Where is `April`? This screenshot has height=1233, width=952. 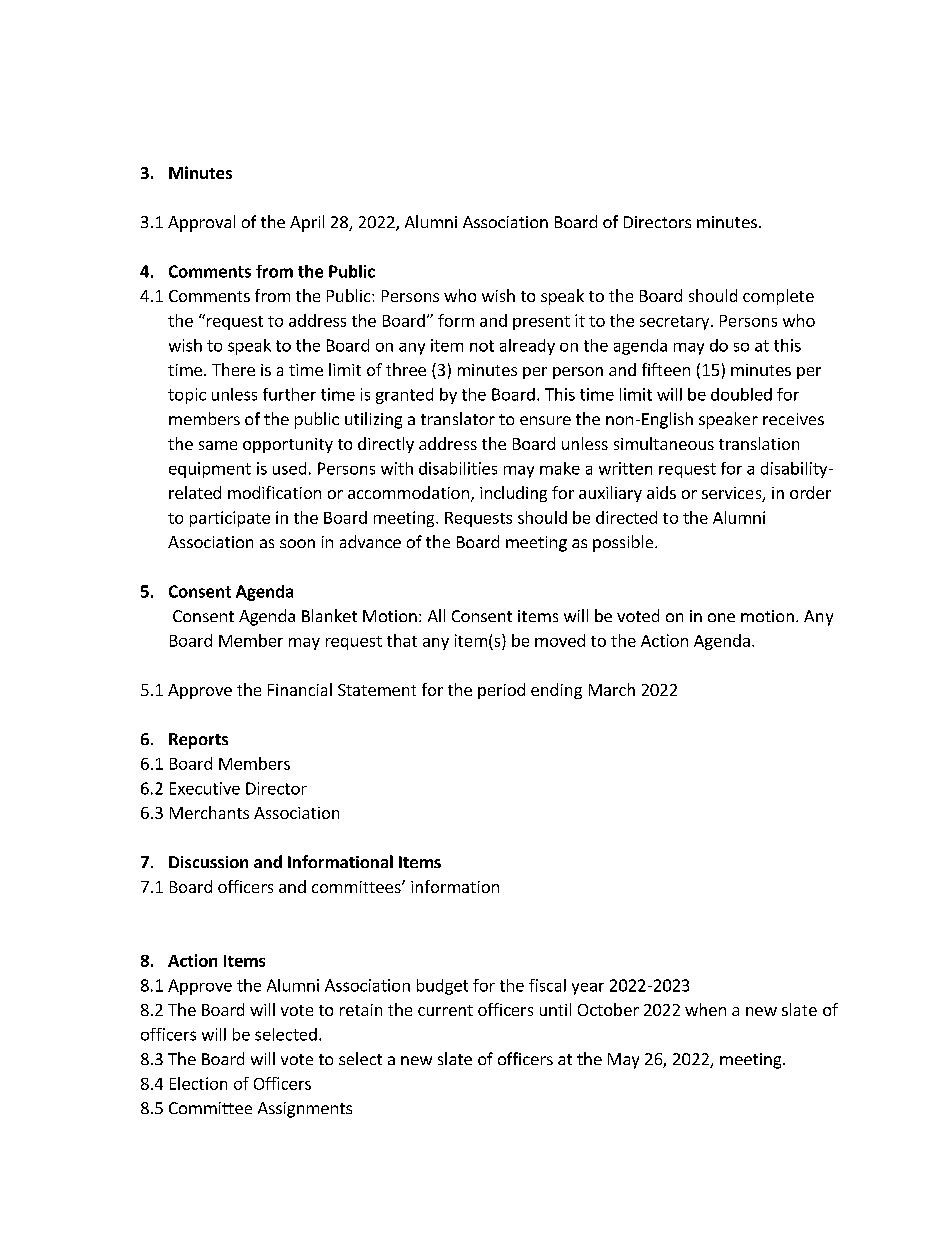
April is located at coordinates (307, 223).
